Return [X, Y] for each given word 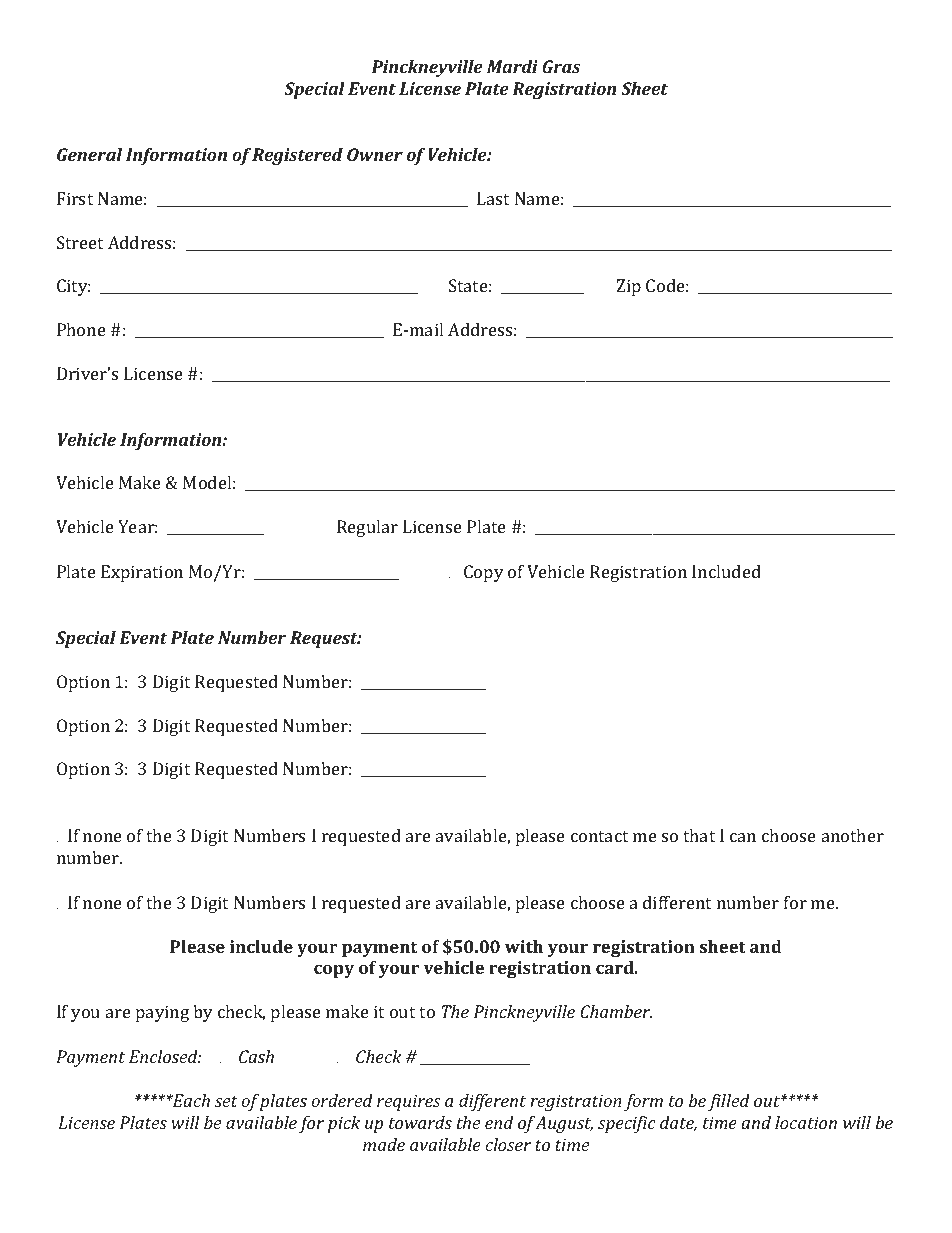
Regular [367, 528]
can [743, 837]
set [226, 1101]
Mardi [512, 66]
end [499, 1122]
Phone [81, 329]
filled [729, 1102]
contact [599, 836]
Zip [629, 287]
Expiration [142, 573]
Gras [561, 66]
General [89, 154]
